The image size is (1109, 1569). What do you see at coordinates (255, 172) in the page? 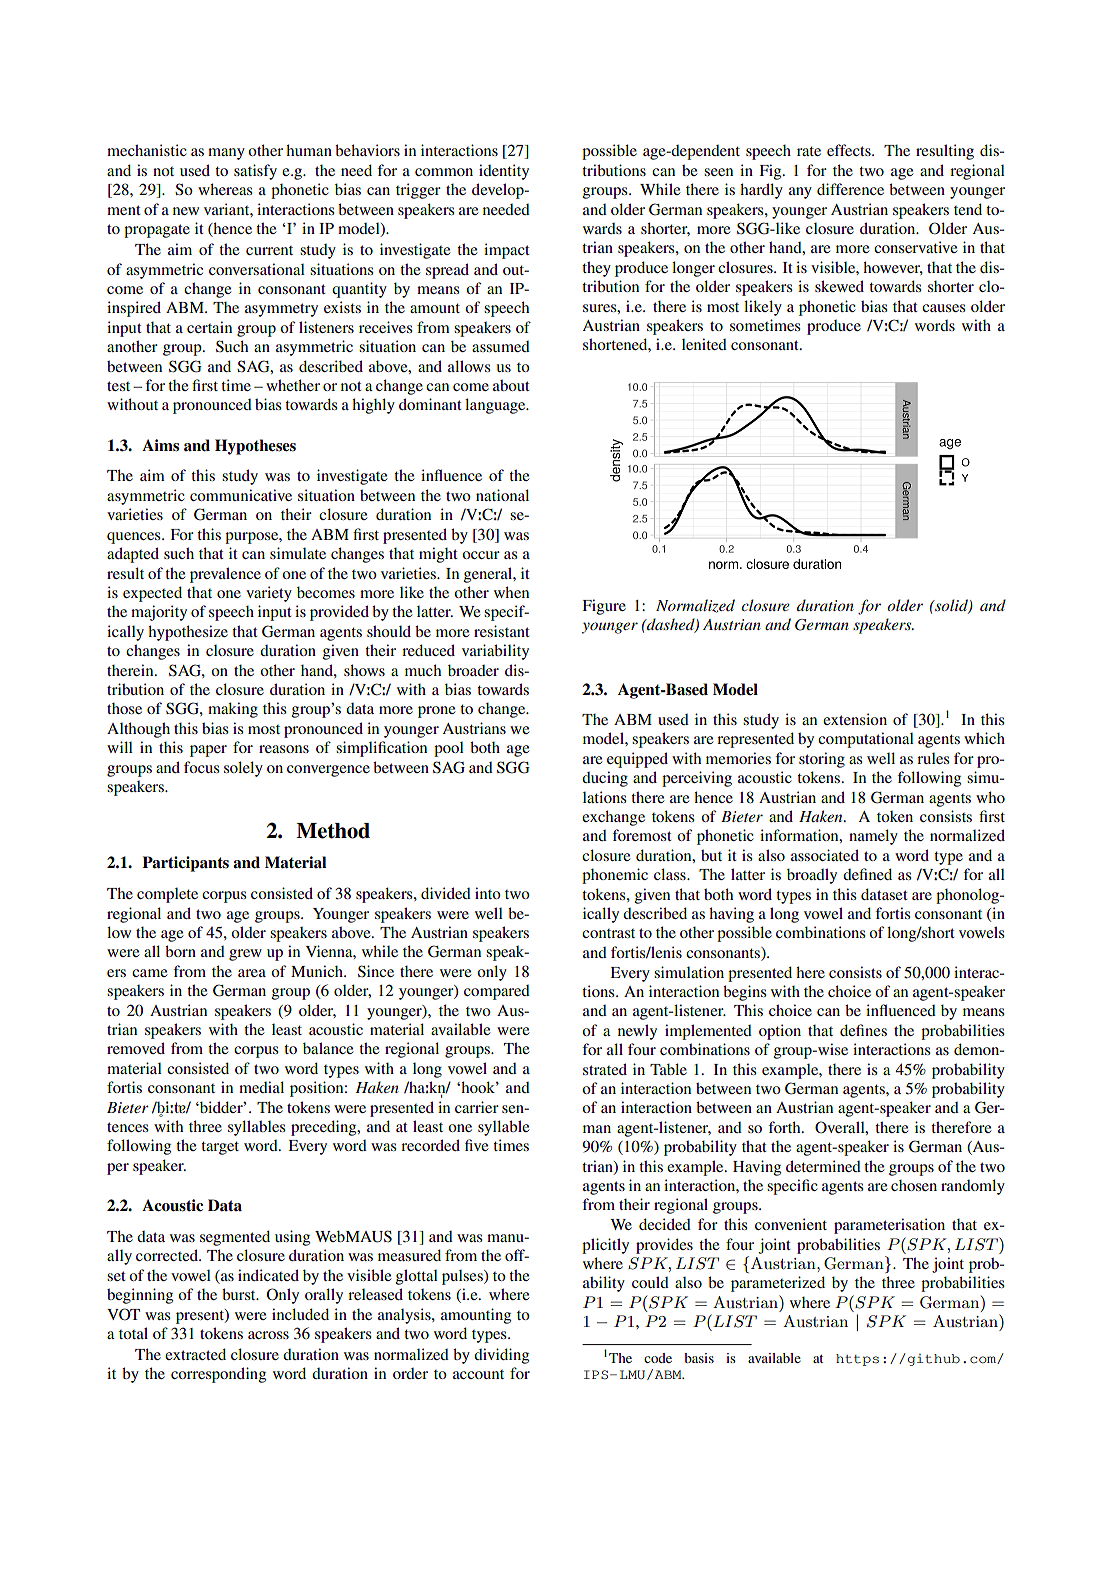
I see `satisfy` at bounding box center [255, 172].
